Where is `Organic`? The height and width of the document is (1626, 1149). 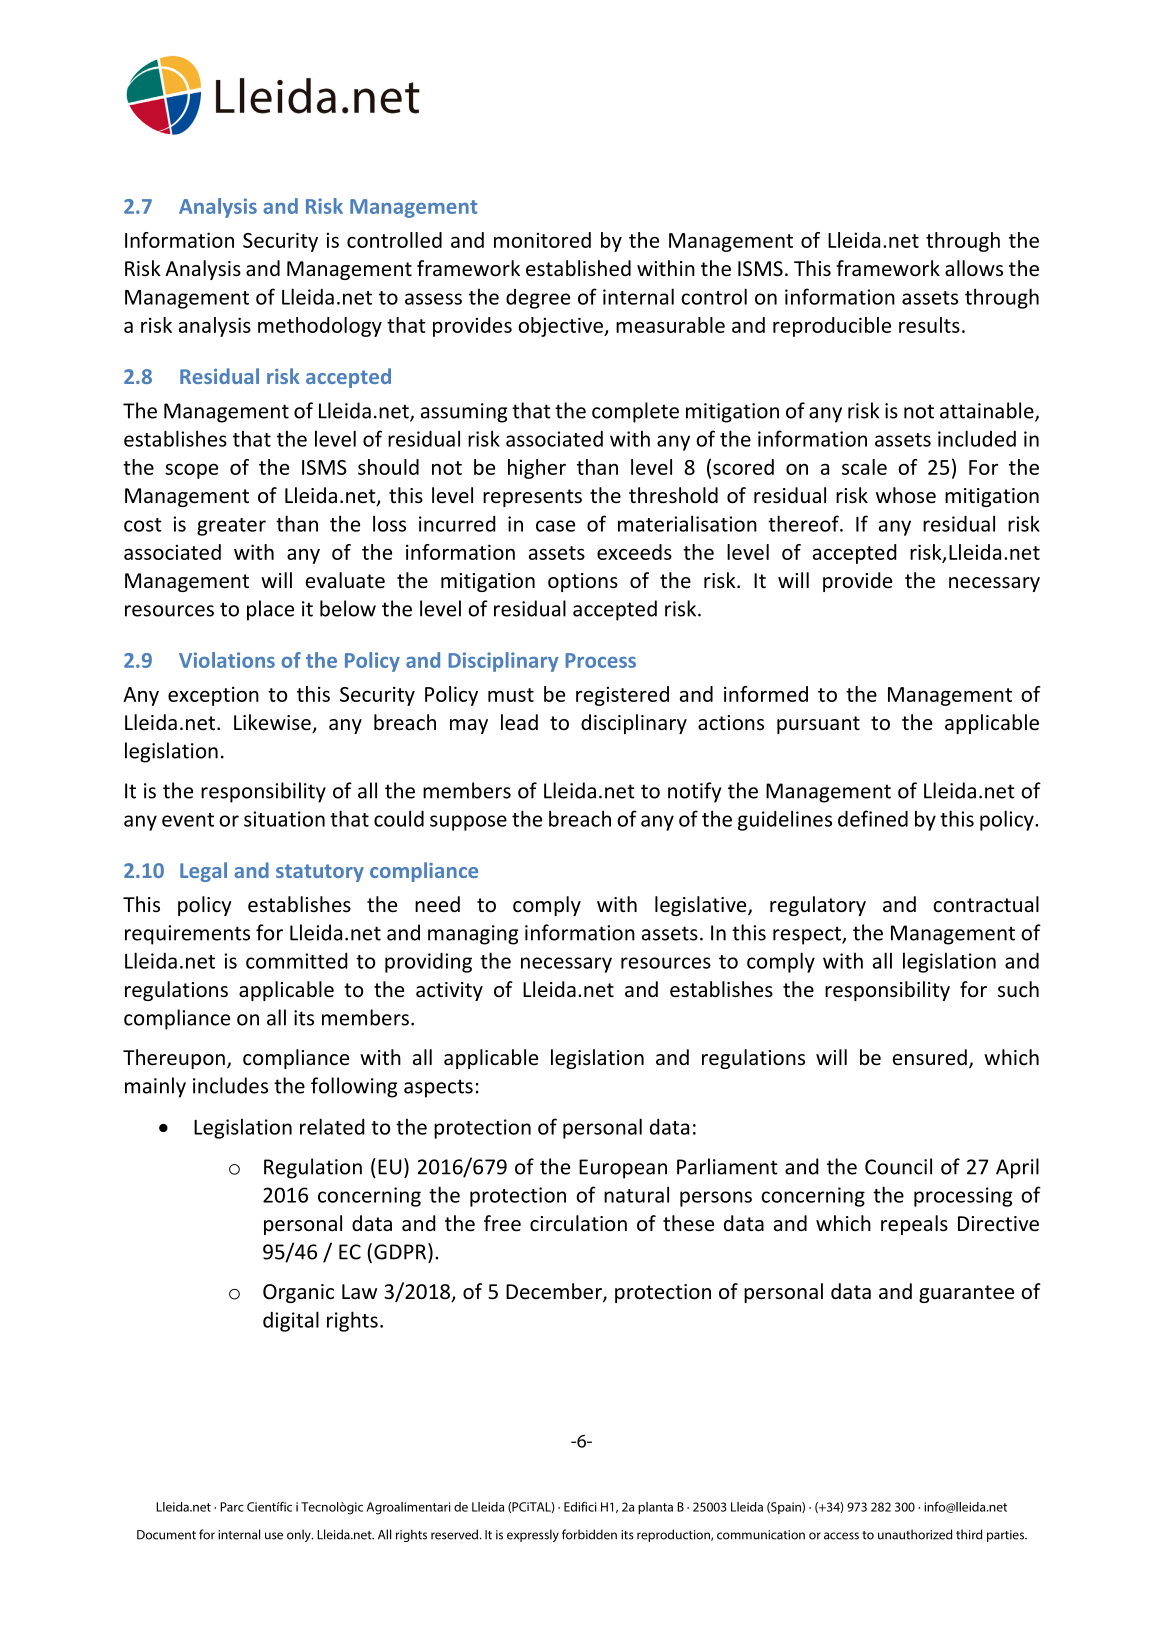 Organic is located at coordinates (298, 1293).
